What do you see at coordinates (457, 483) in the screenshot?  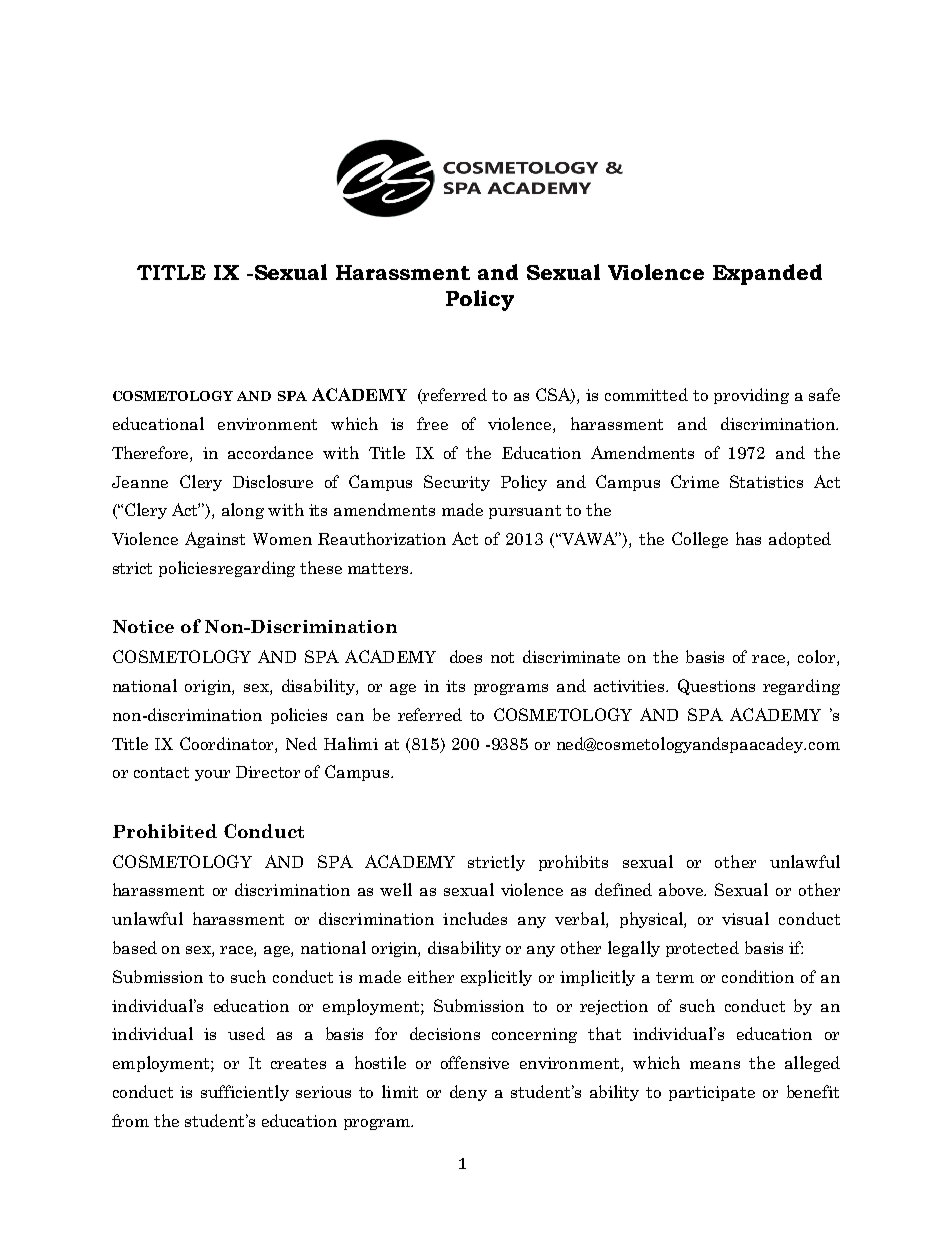 I see `Security` at bounding box center [457, 483].
